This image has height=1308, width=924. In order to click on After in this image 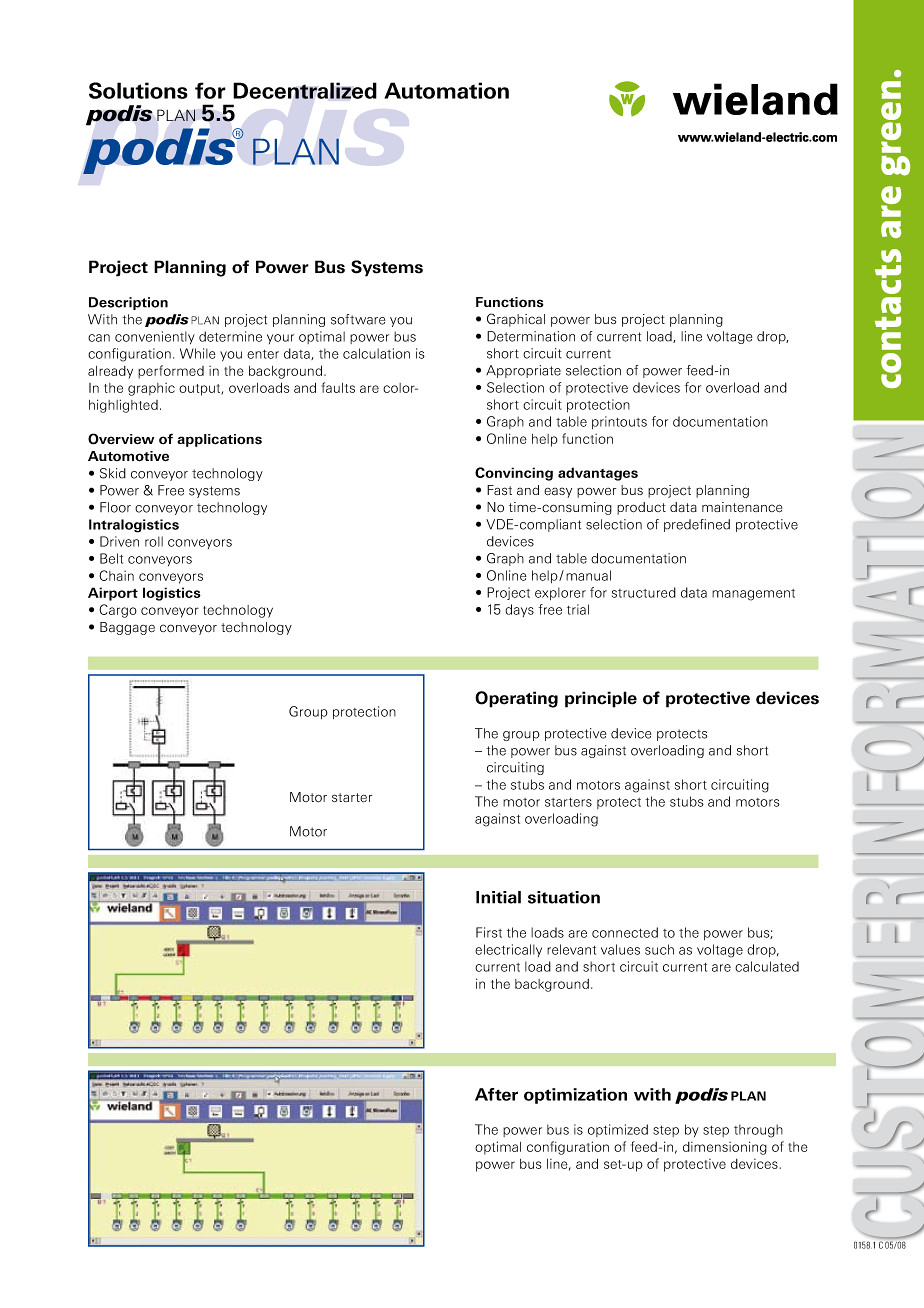, I will do `click(496, 1094)`.
